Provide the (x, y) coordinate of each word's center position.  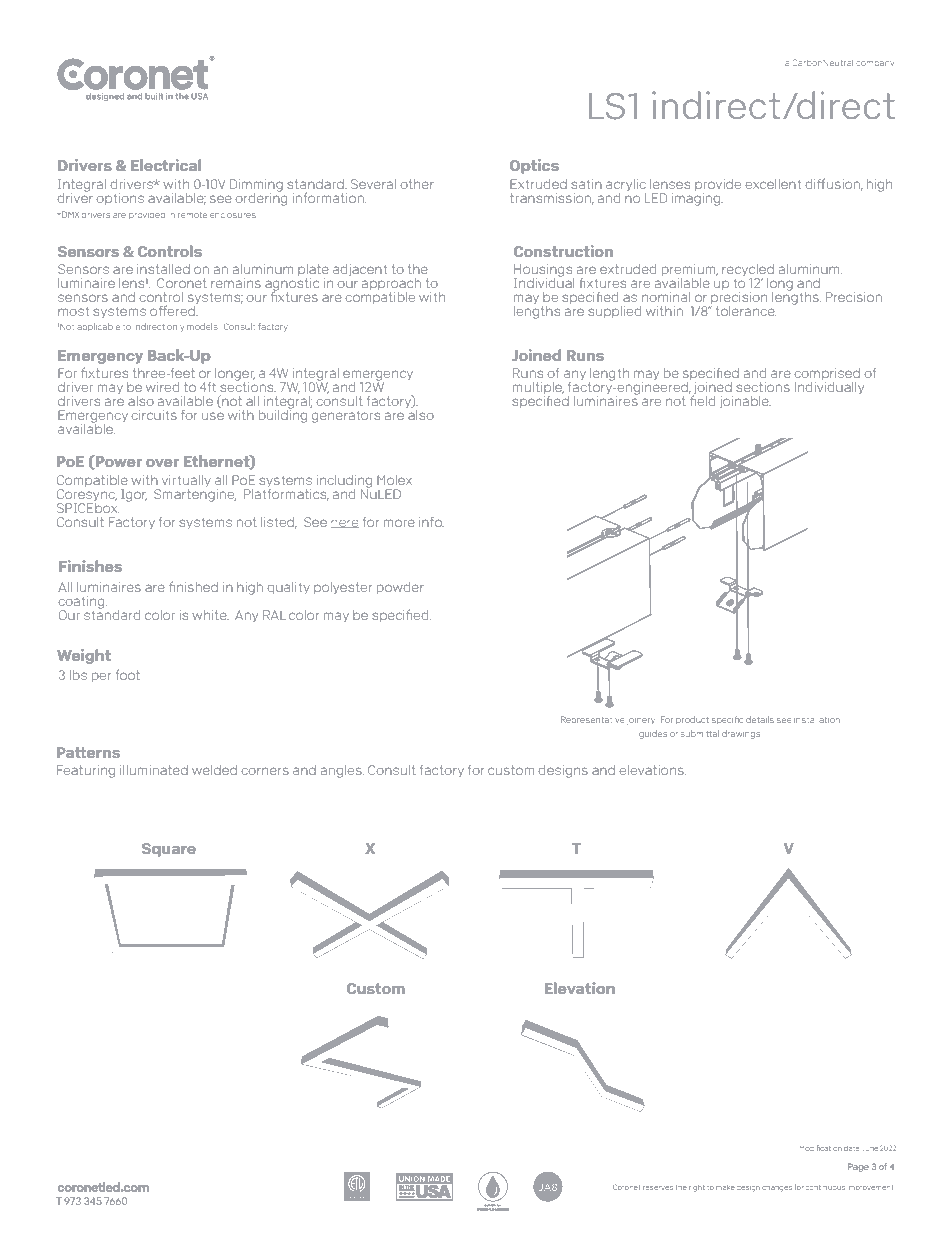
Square (169, 850)
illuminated (154, 770)
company (875, 63)
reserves (658, 1188)
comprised (827, 375)
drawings (741, 734)
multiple (538, 389)
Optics (534, 166)
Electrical (166, 165)
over (162, 463)
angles (342, 771)
